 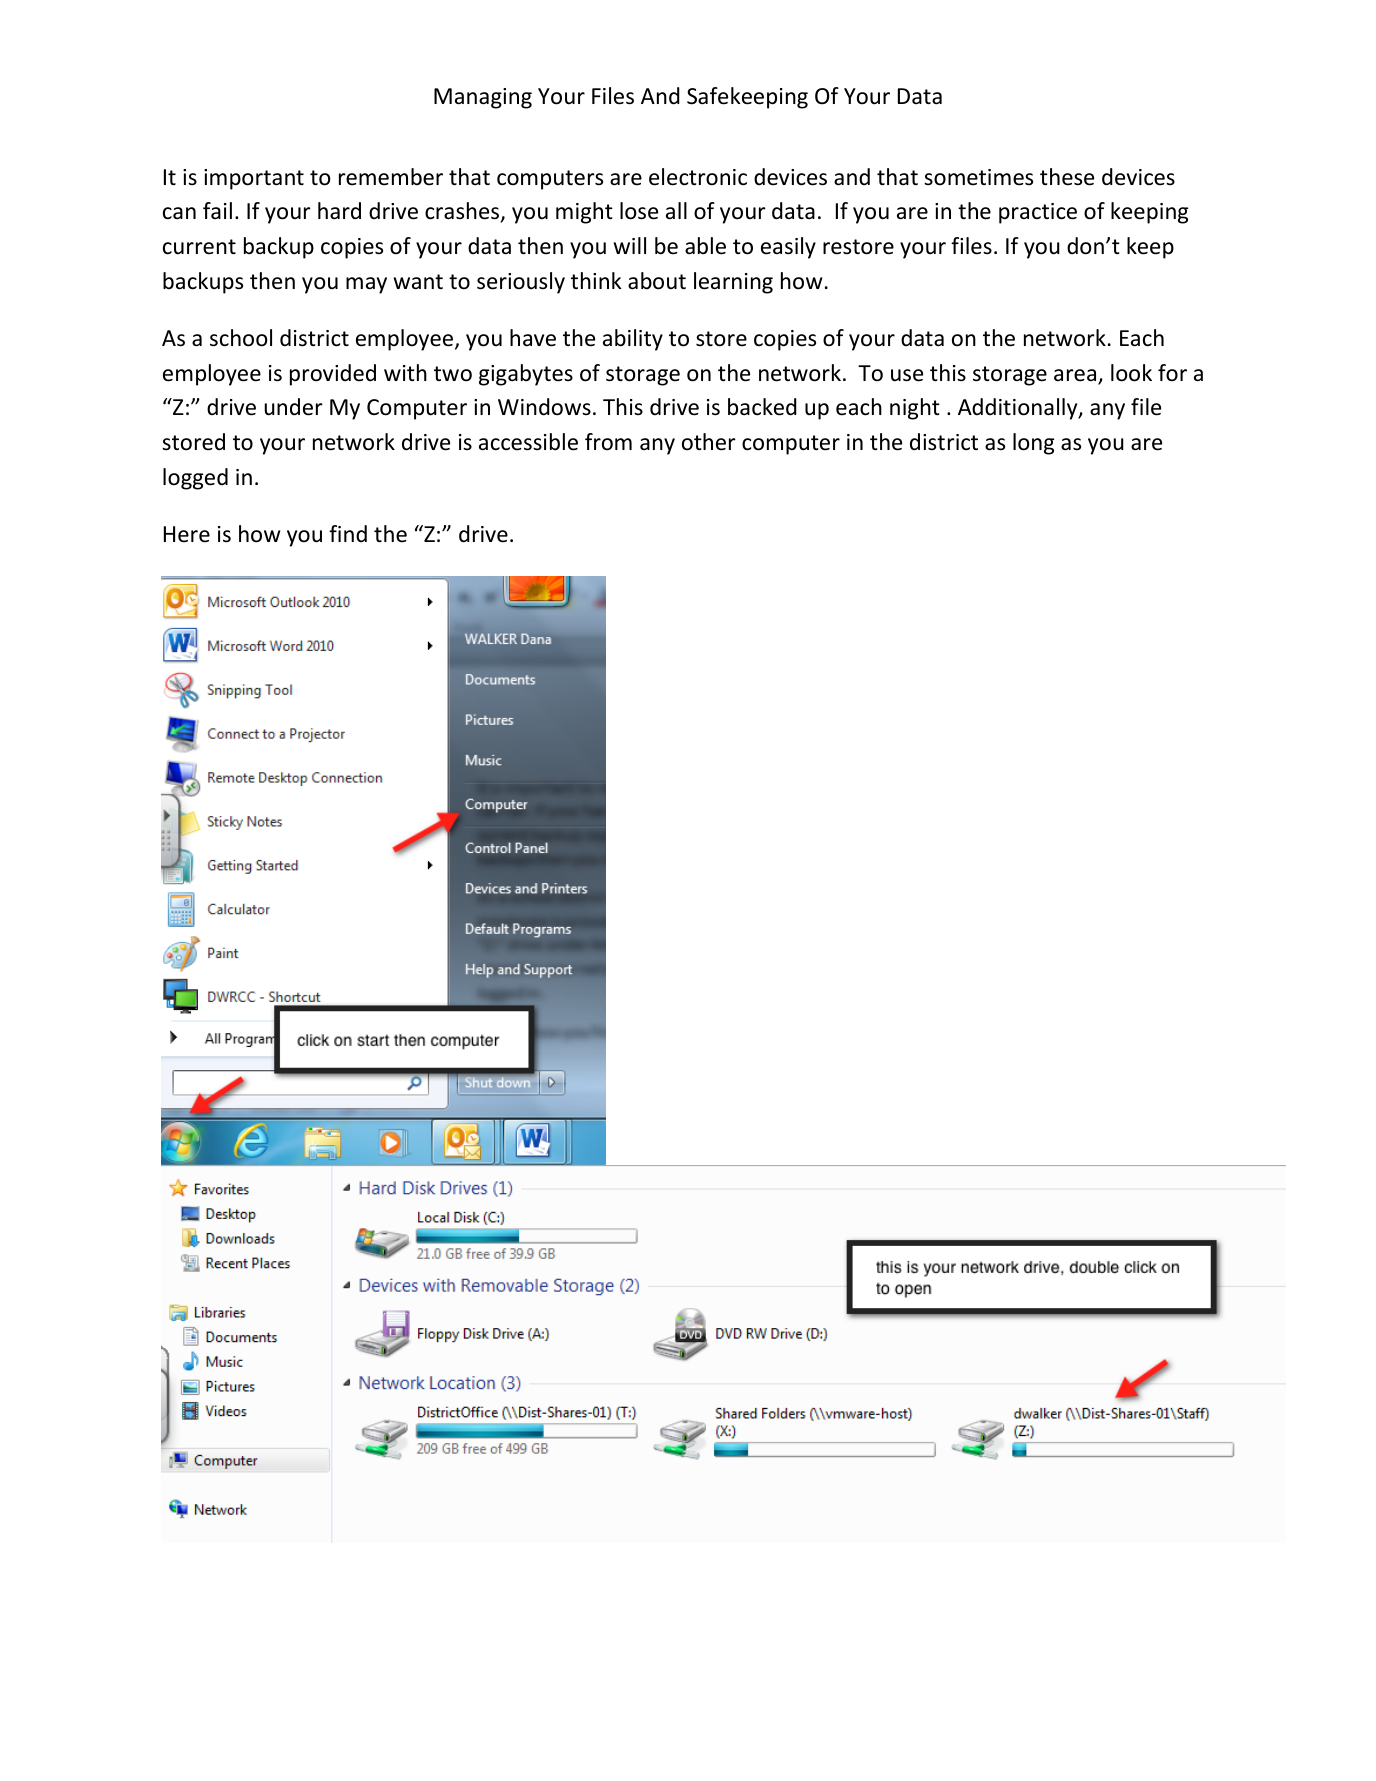 I want to click on ability, so click(x=633, y=340).
